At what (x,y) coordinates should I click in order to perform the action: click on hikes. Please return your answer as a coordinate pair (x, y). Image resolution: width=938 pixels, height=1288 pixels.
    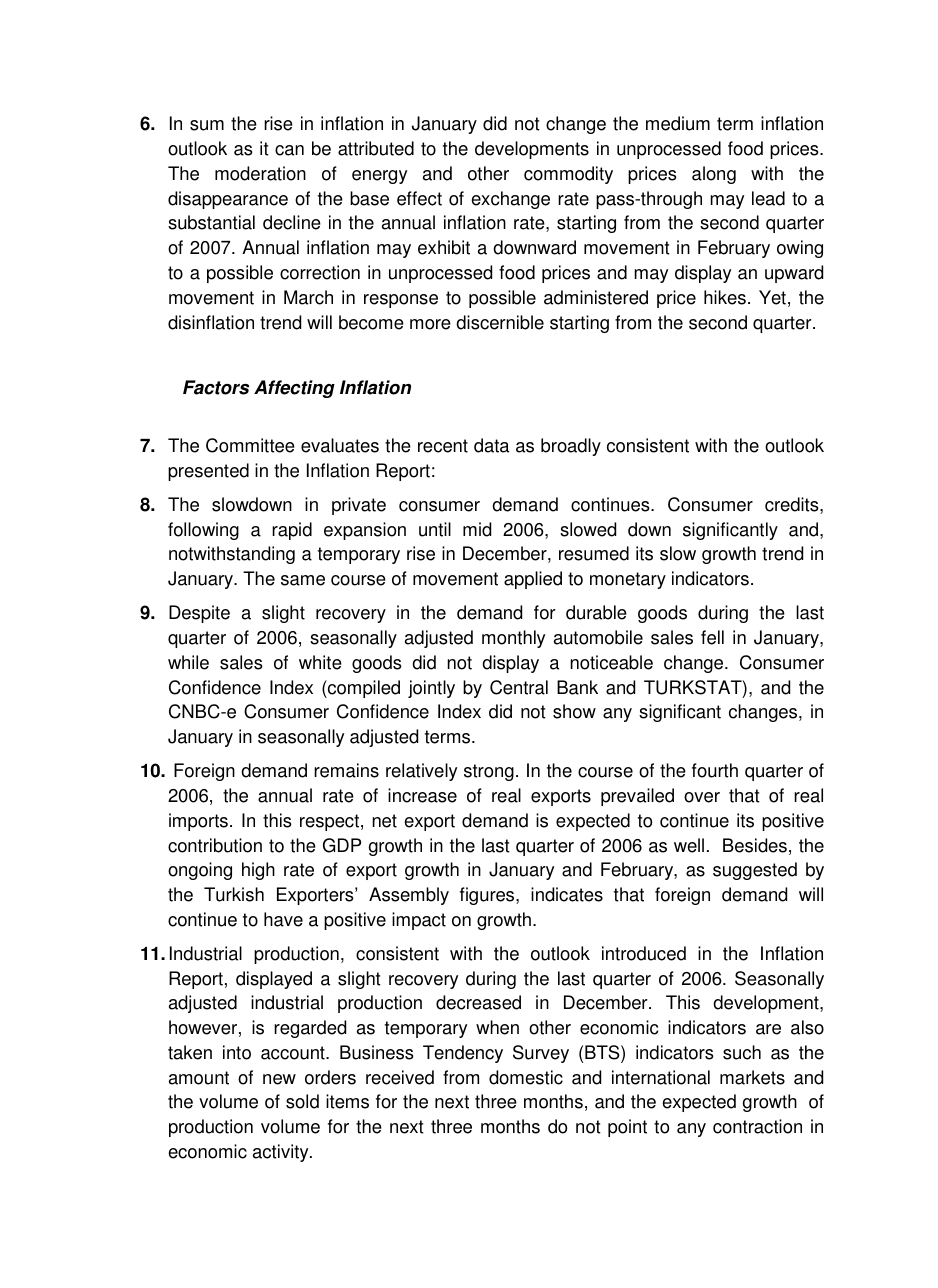
    Looking at the image, I should click on (725, 297).
